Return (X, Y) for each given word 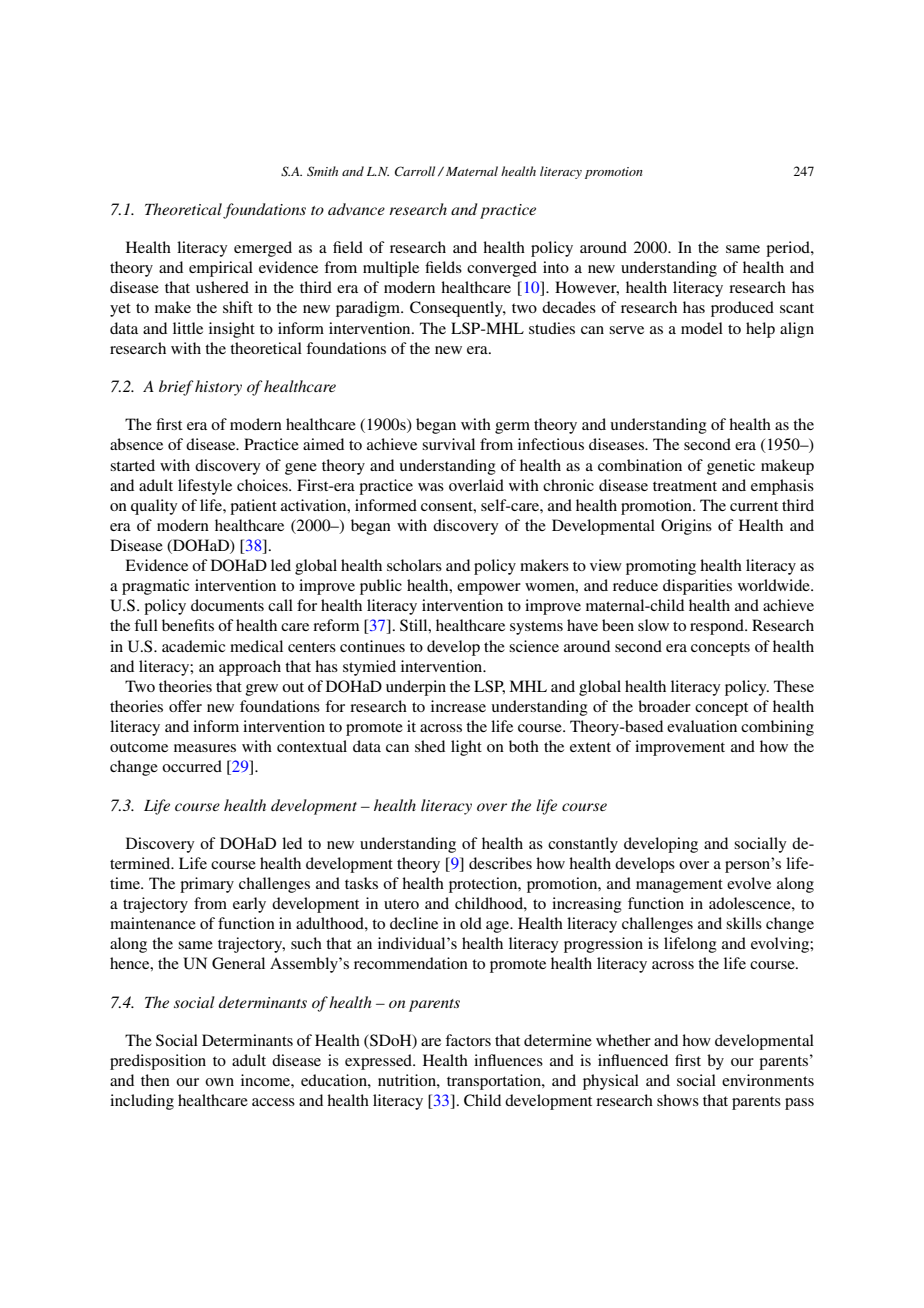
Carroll (415, 171)
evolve (749, 883)
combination (640, 465)
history (218, 388)
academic (193, 646)
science (534, 646)
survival (448, 444)
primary (207, 885)
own (219, 1082)
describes (500, 863)
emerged (263, 249)
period (789, 249)
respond (718, 627)
